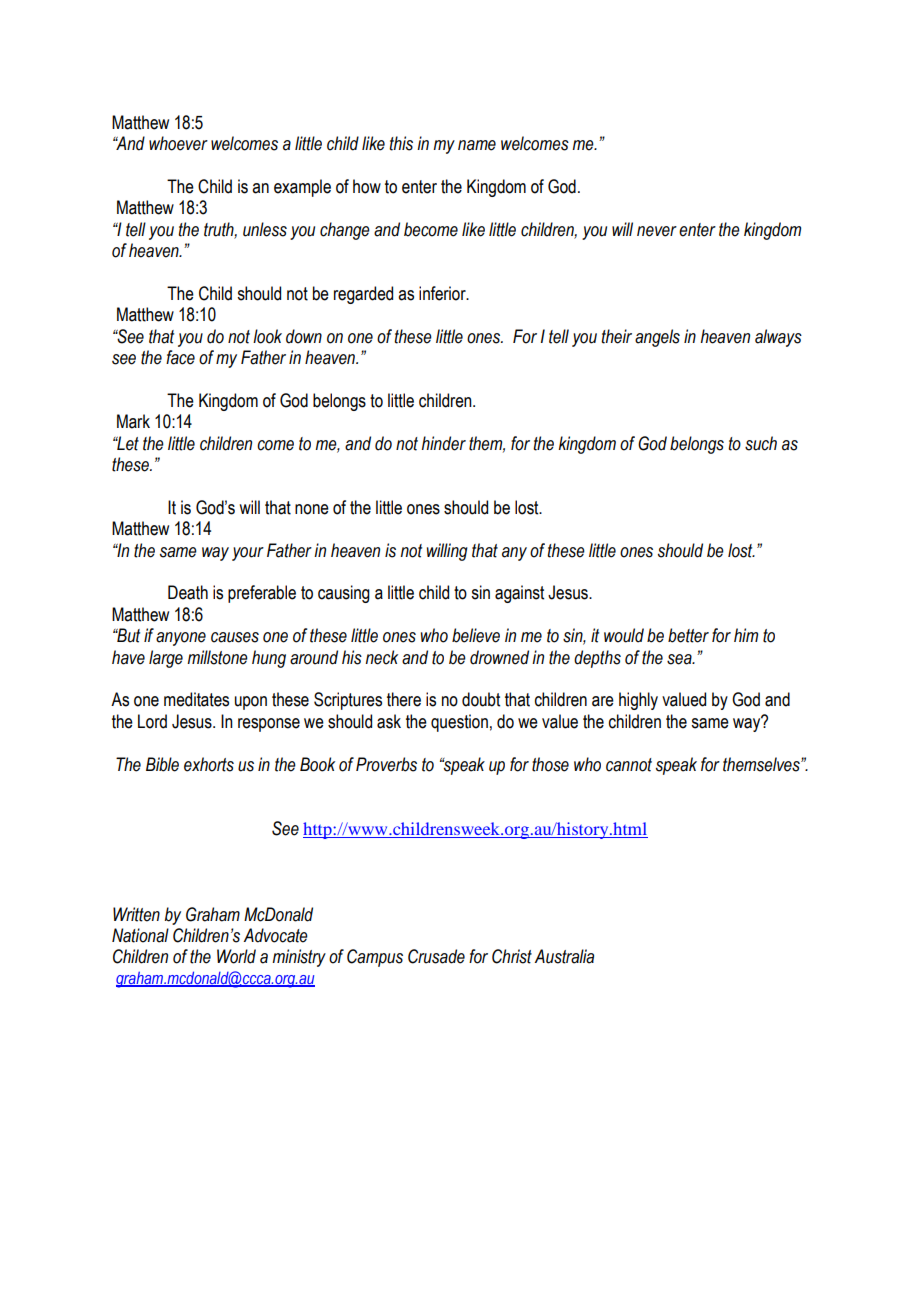 The height and width of the page is (1308, 924). What do you see at coordinates (196, 699) in the page?
I see `meditates` at bounding box center [196, 699].
